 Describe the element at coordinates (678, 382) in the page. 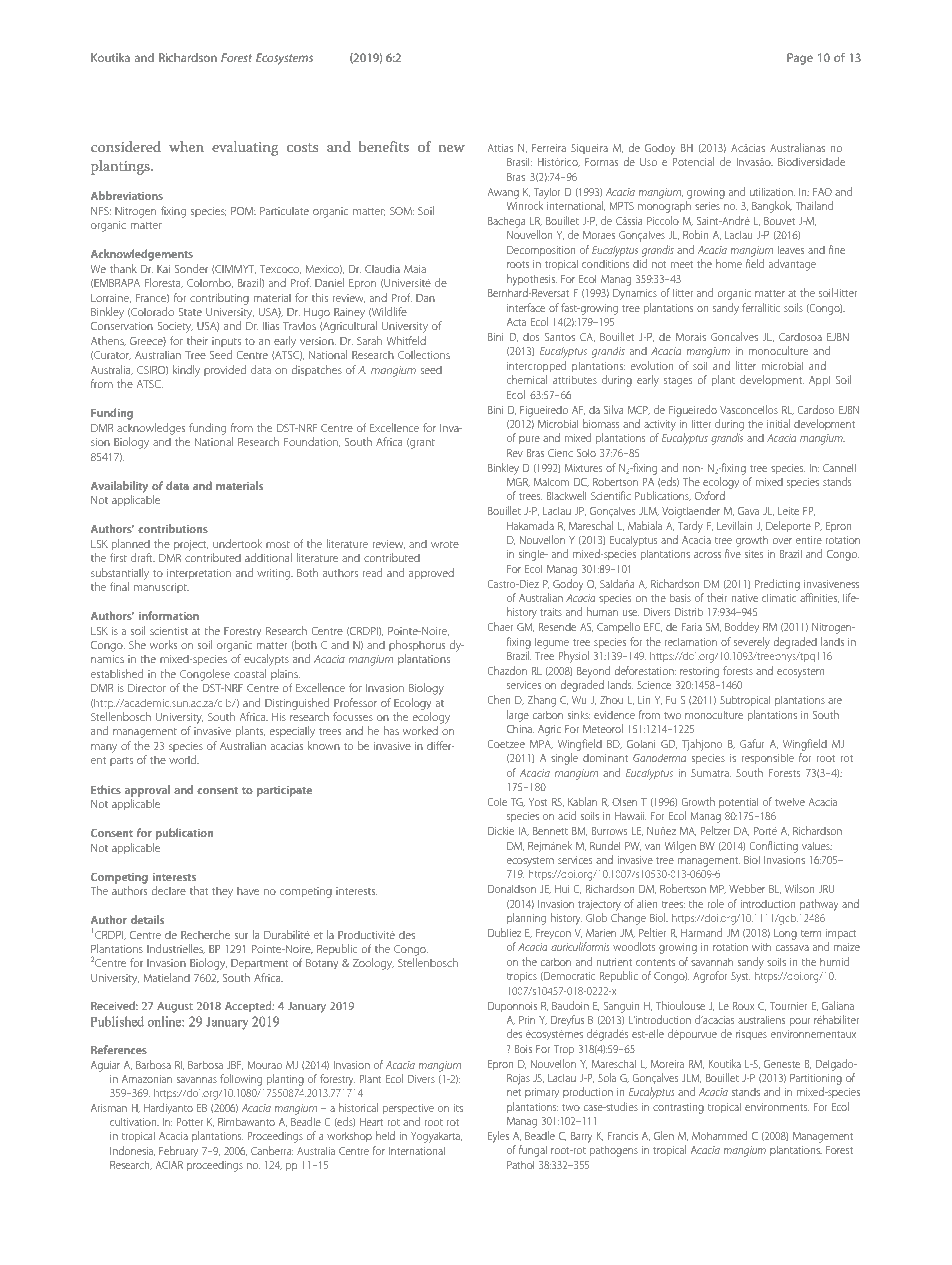

I see `stages` at that location.
